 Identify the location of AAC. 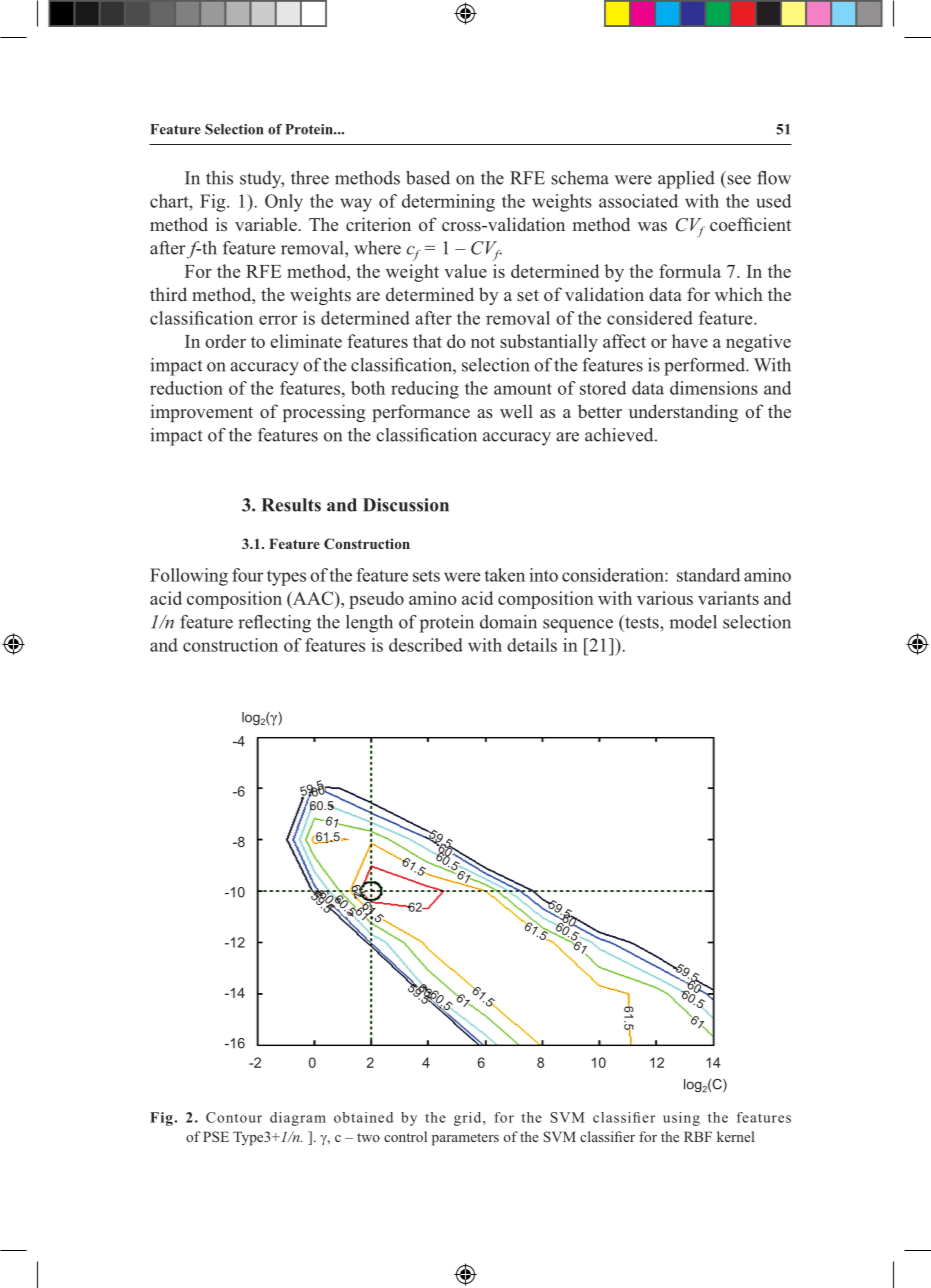
(313, 599).
